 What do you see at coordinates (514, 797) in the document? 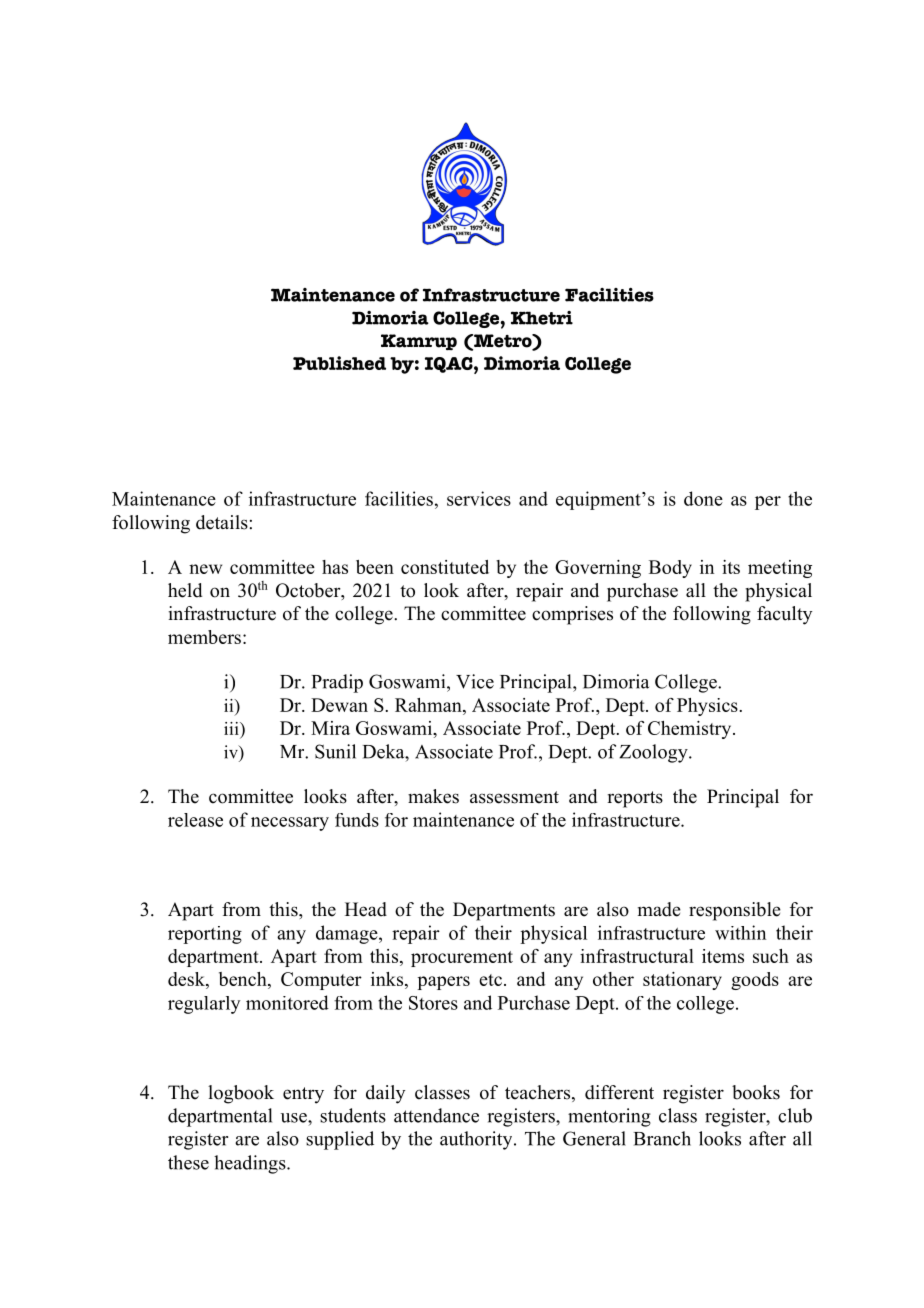
I see `assessment` at bounding box center [514, 797].
